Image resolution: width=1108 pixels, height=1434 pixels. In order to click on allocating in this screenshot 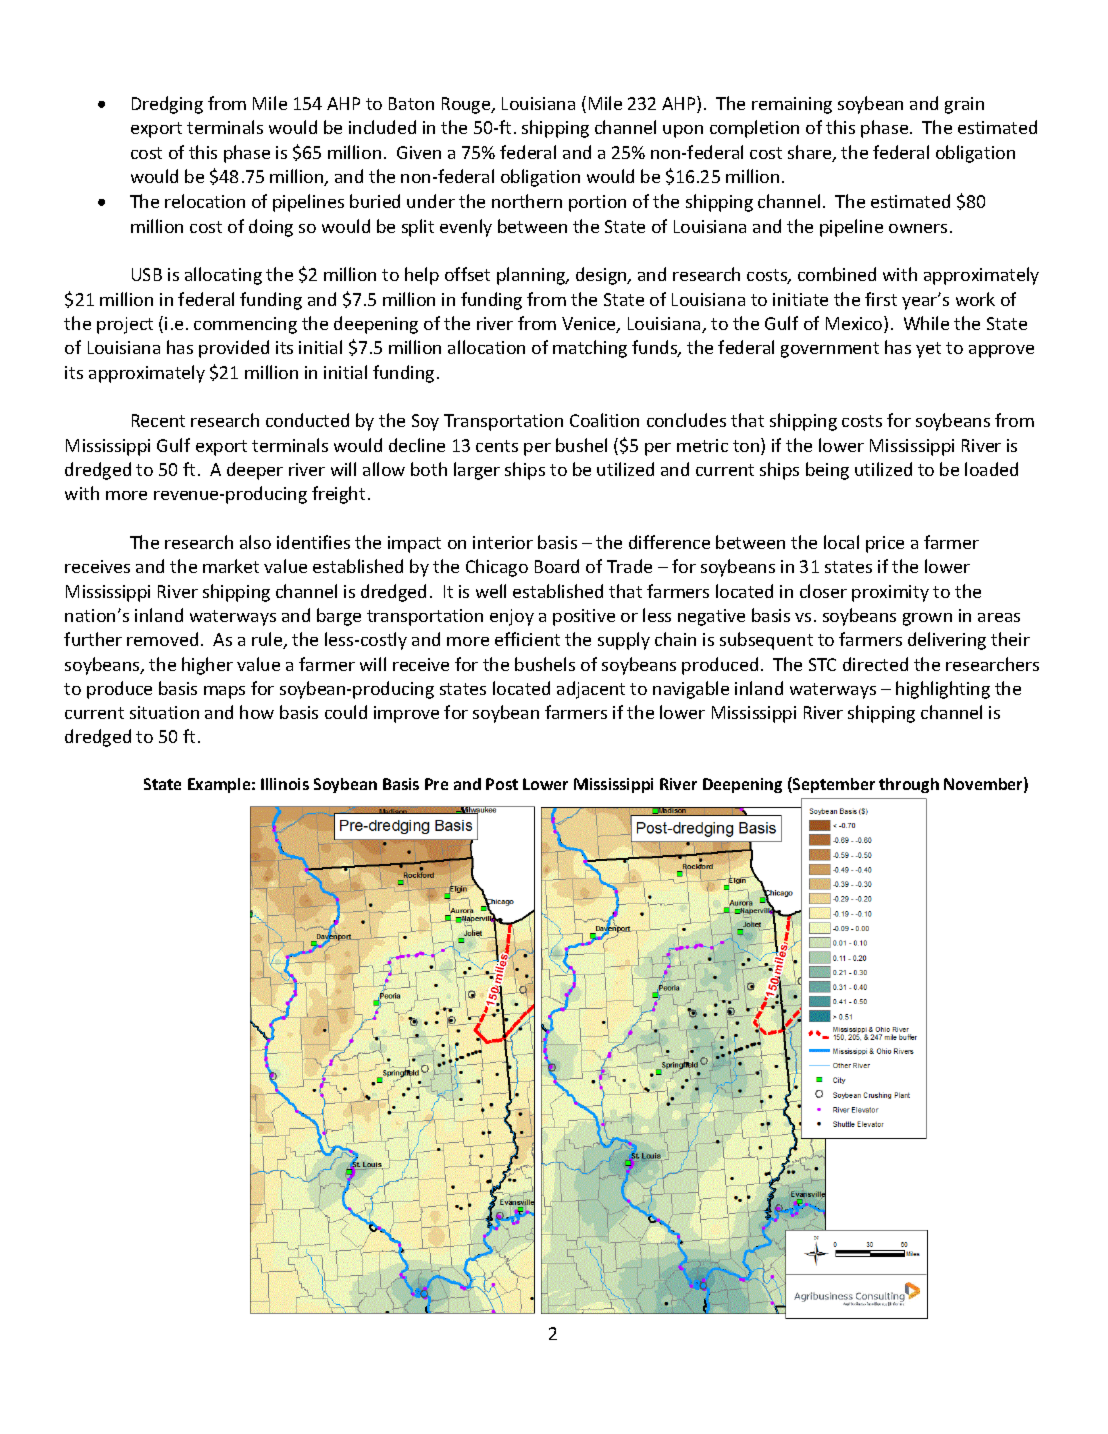, I will do `click(223, 276)`.
